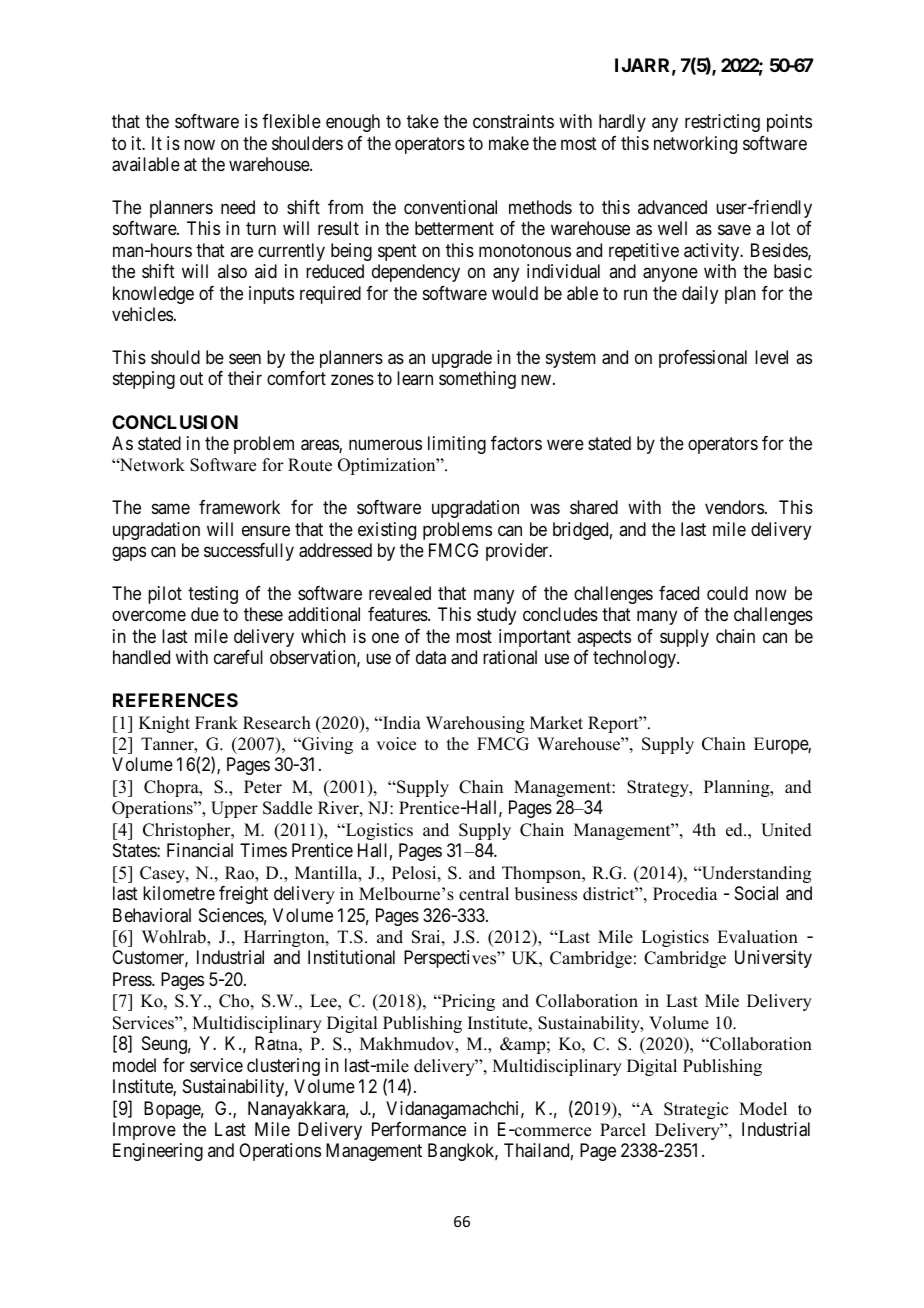  Describe the element at coordinates (727, 593) in the screenshot. I see `could` at that location.
